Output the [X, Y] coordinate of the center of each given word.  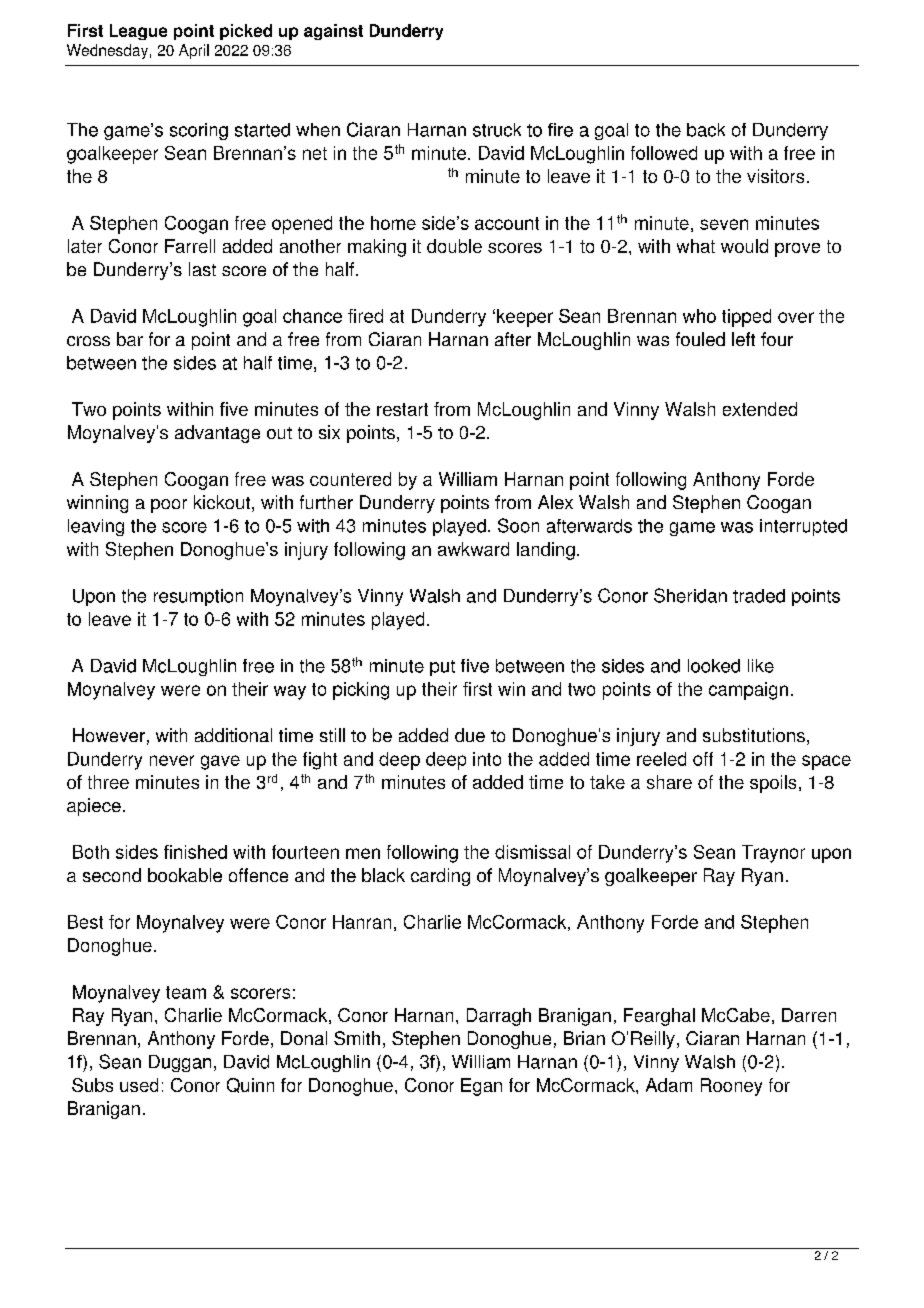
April [194, 51]
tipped [746, 318]
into [487, 759]
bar [130, 339]
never [172, 760]
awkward [473, 549]
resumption [198, 597]
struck [497, 130]
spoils [773, 784]
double [454, 246]
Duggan [180, 1063]
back [706, 130]
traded [759, 596]
